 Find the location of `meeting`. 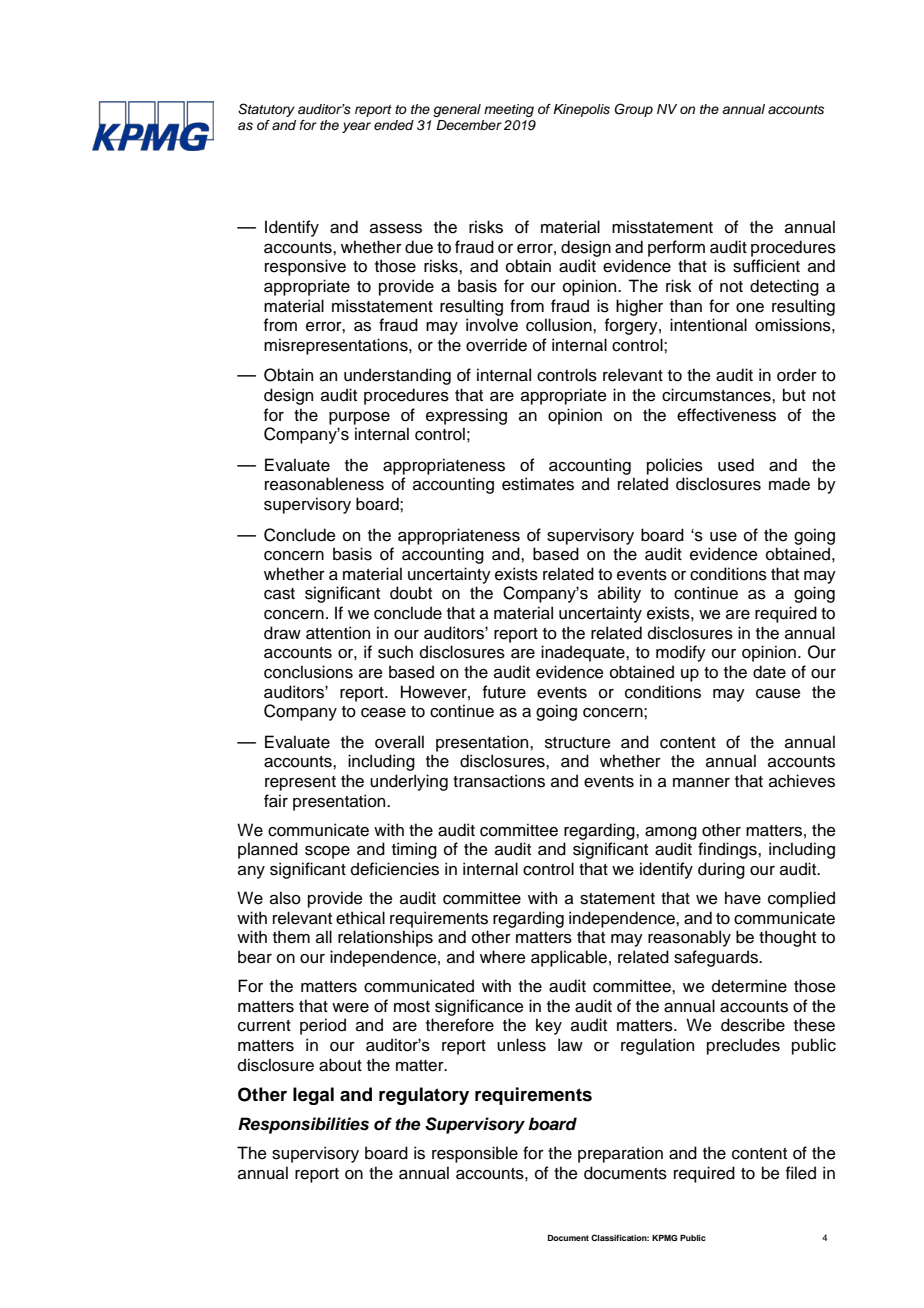

meeting is located at coordinates (509, 110).
